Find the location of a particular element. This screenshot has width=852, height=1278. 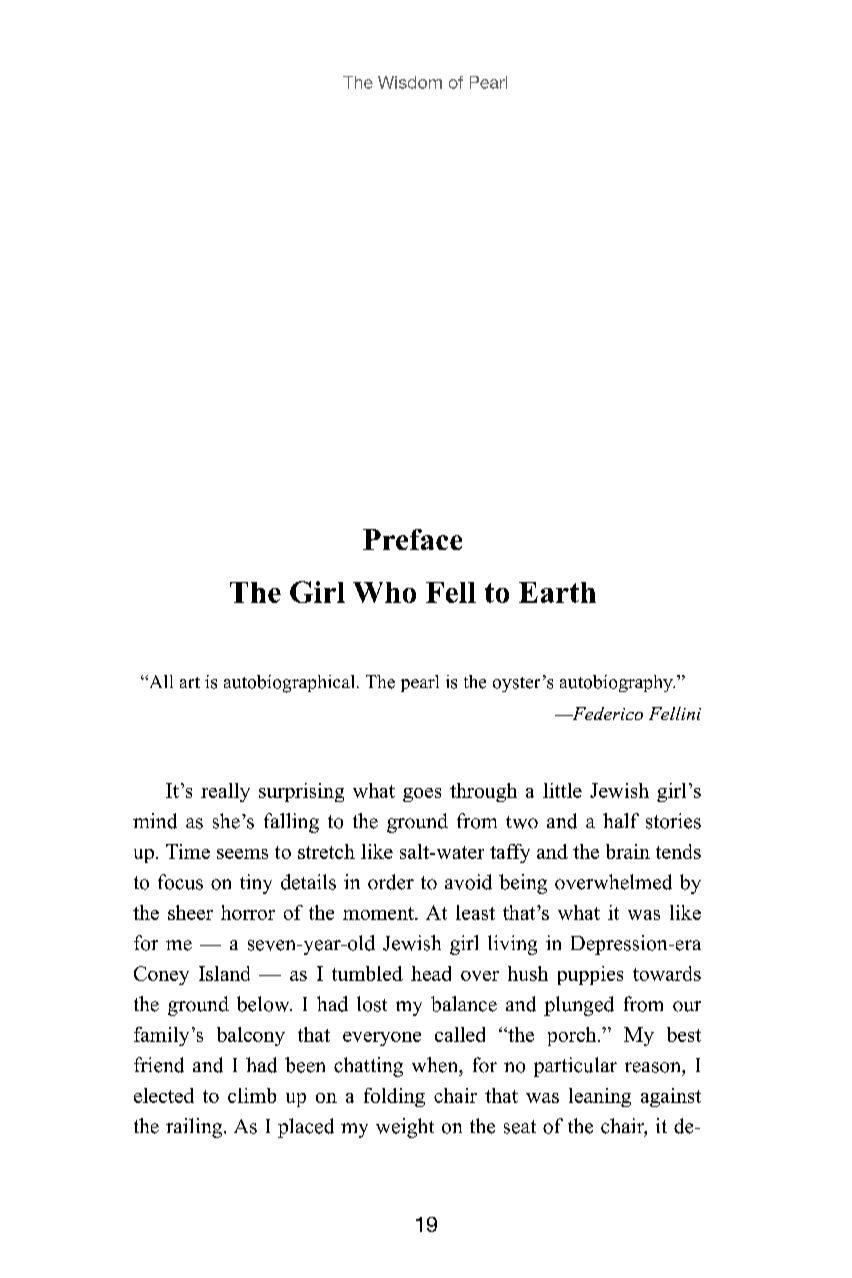

surprising is located at coordinates (301, 792).
